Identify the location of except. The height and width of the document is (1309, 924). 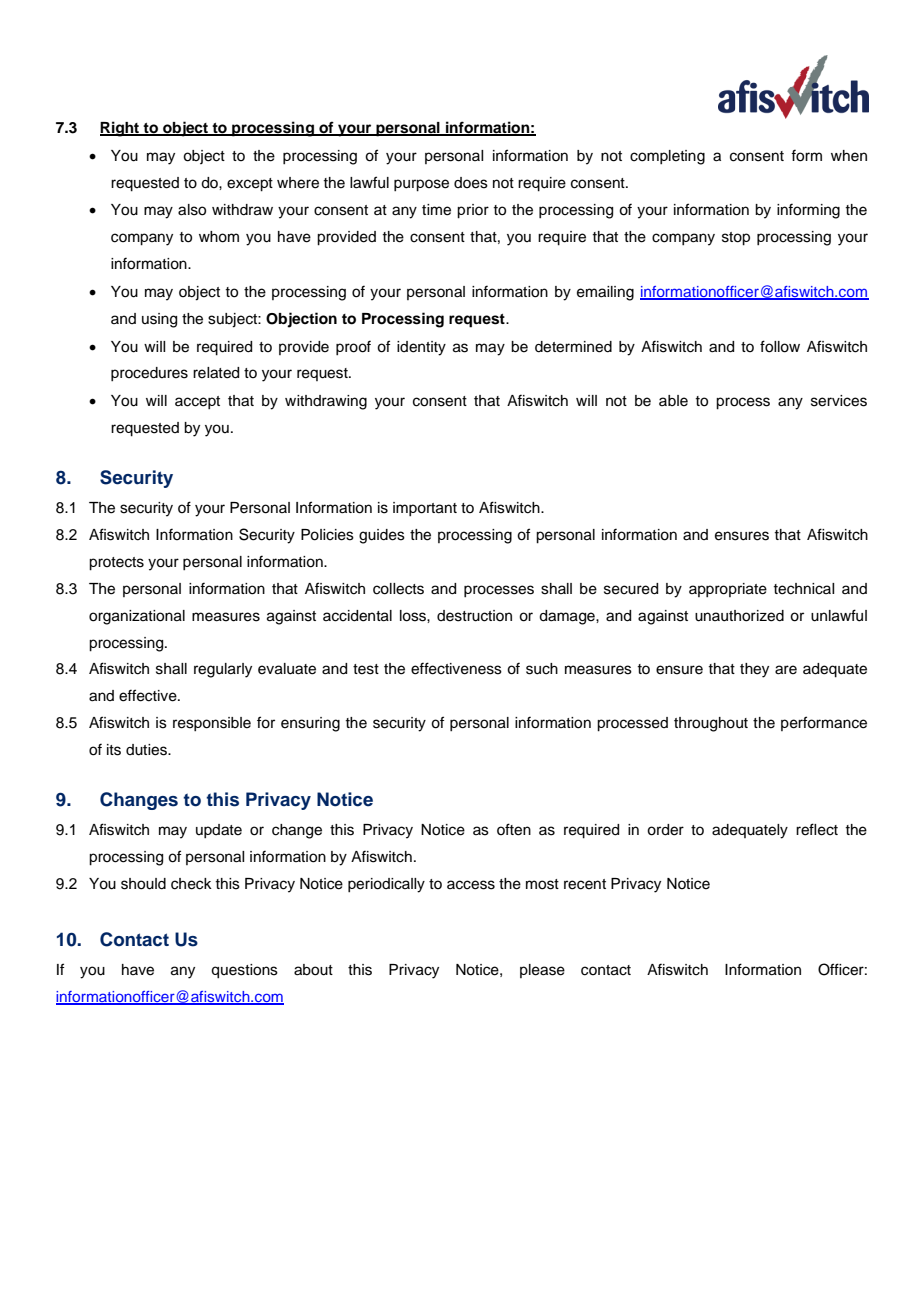
(250, 185).
